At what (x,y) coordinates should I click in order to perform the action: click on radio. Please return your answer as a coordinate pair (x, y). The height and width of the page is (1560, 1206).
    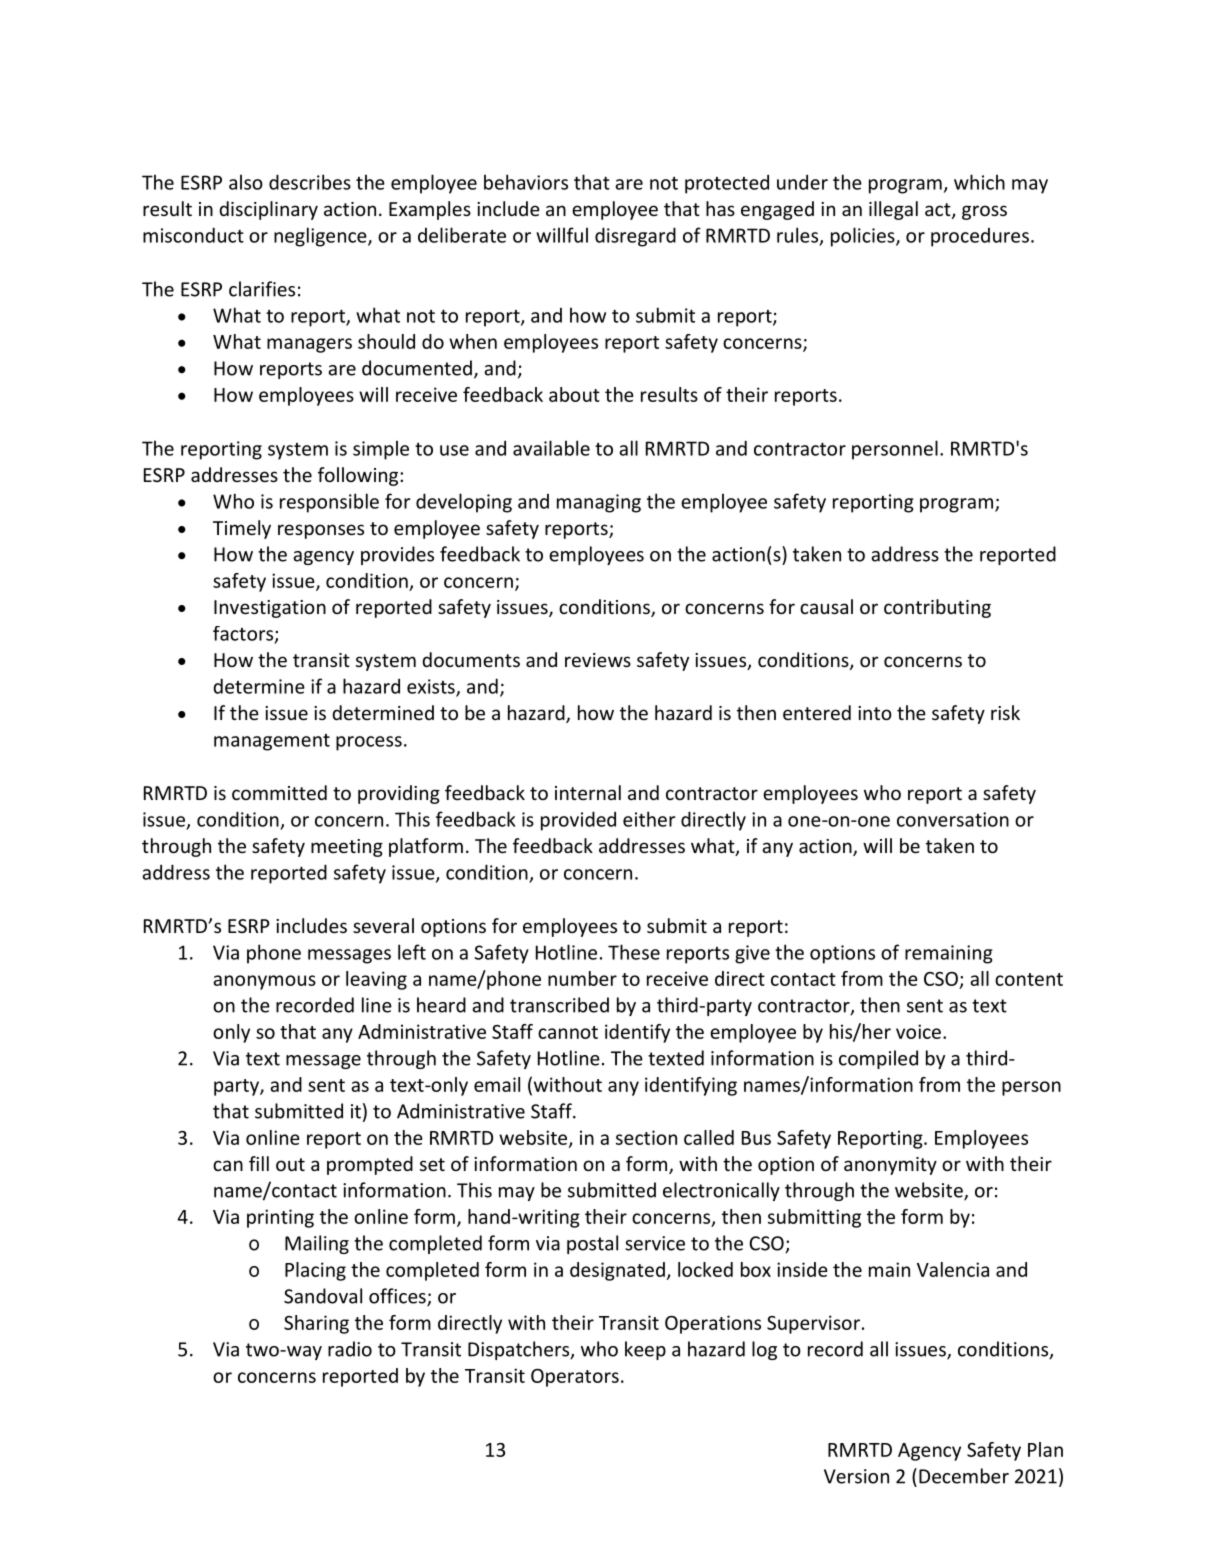
    Looking at the image, I should click on (350, 1349).
